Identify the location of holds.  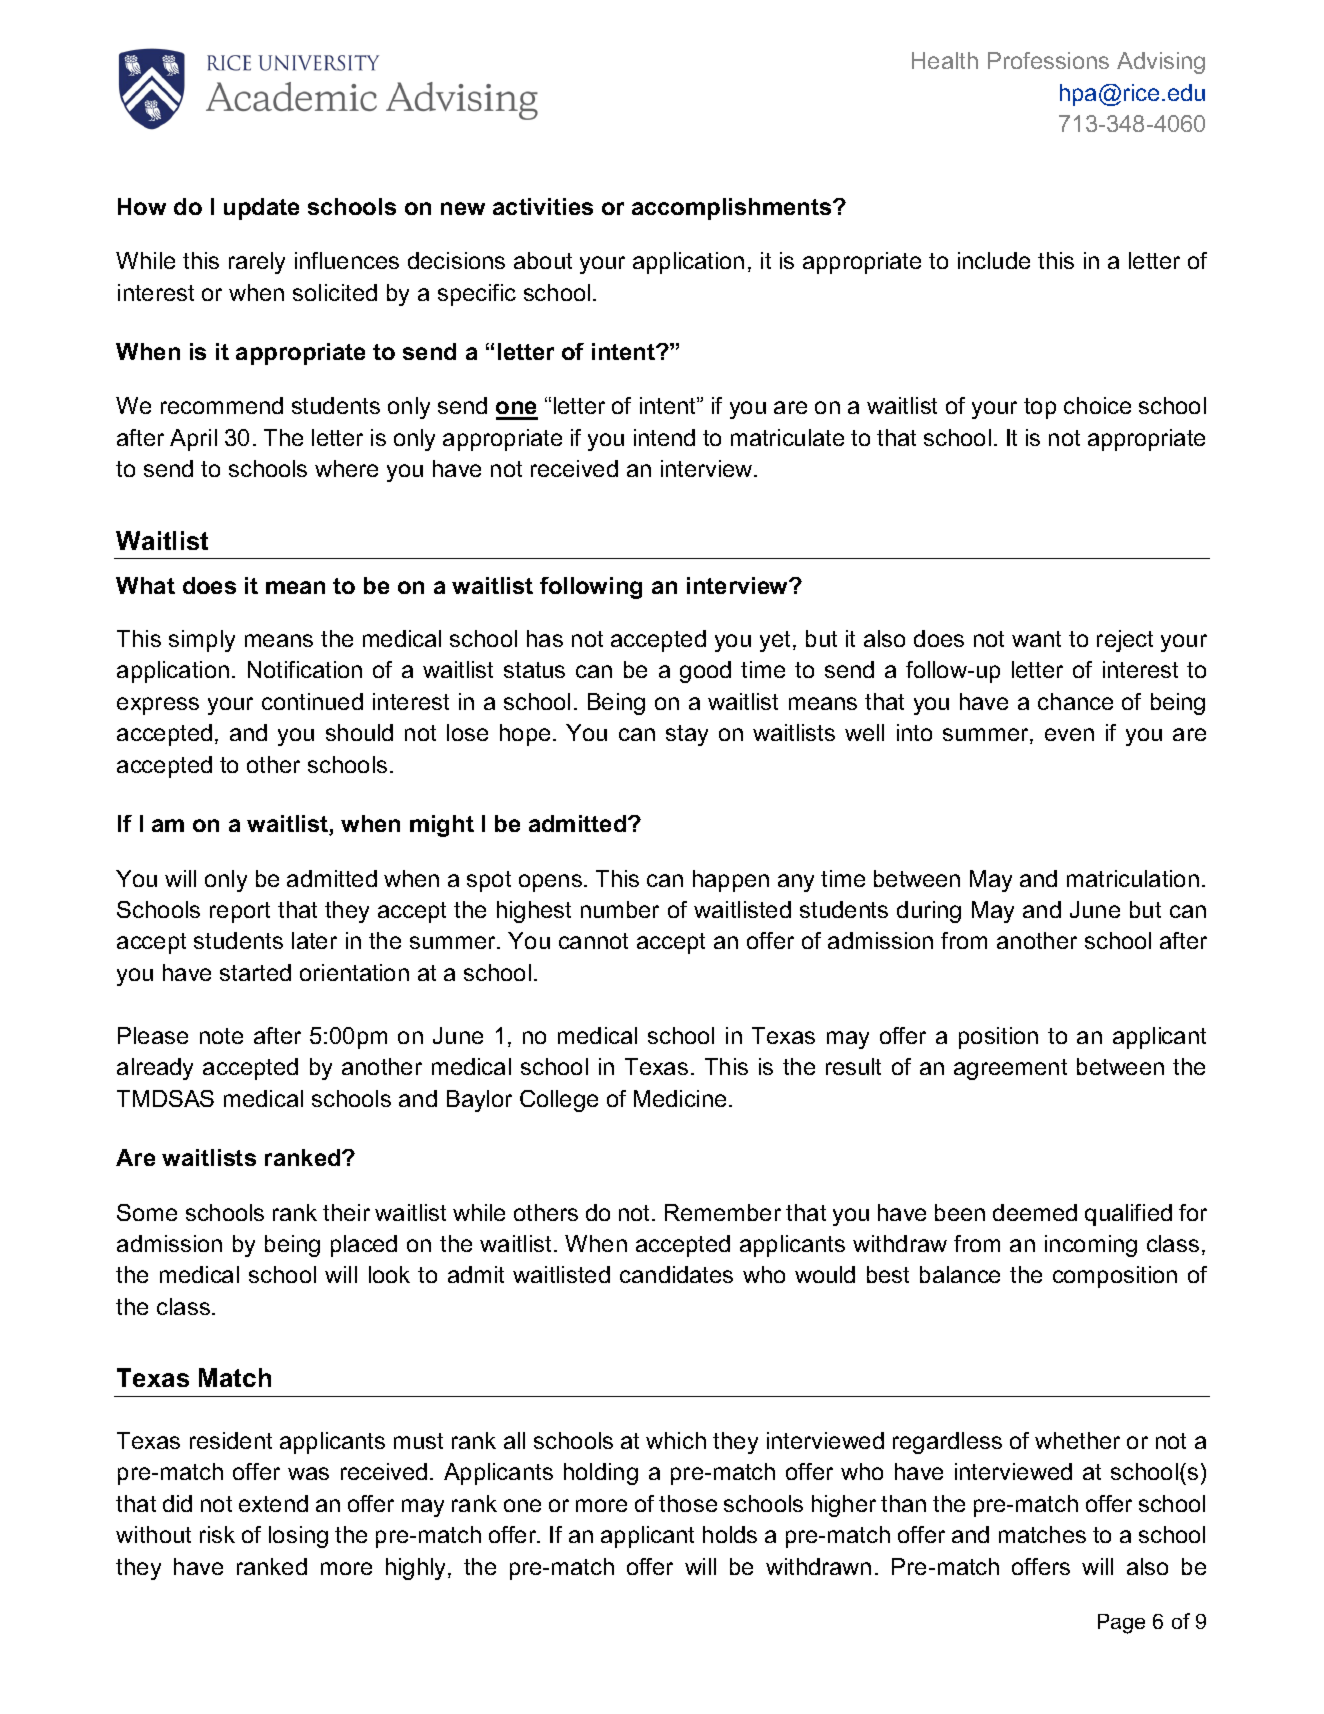
(730, 1534).
